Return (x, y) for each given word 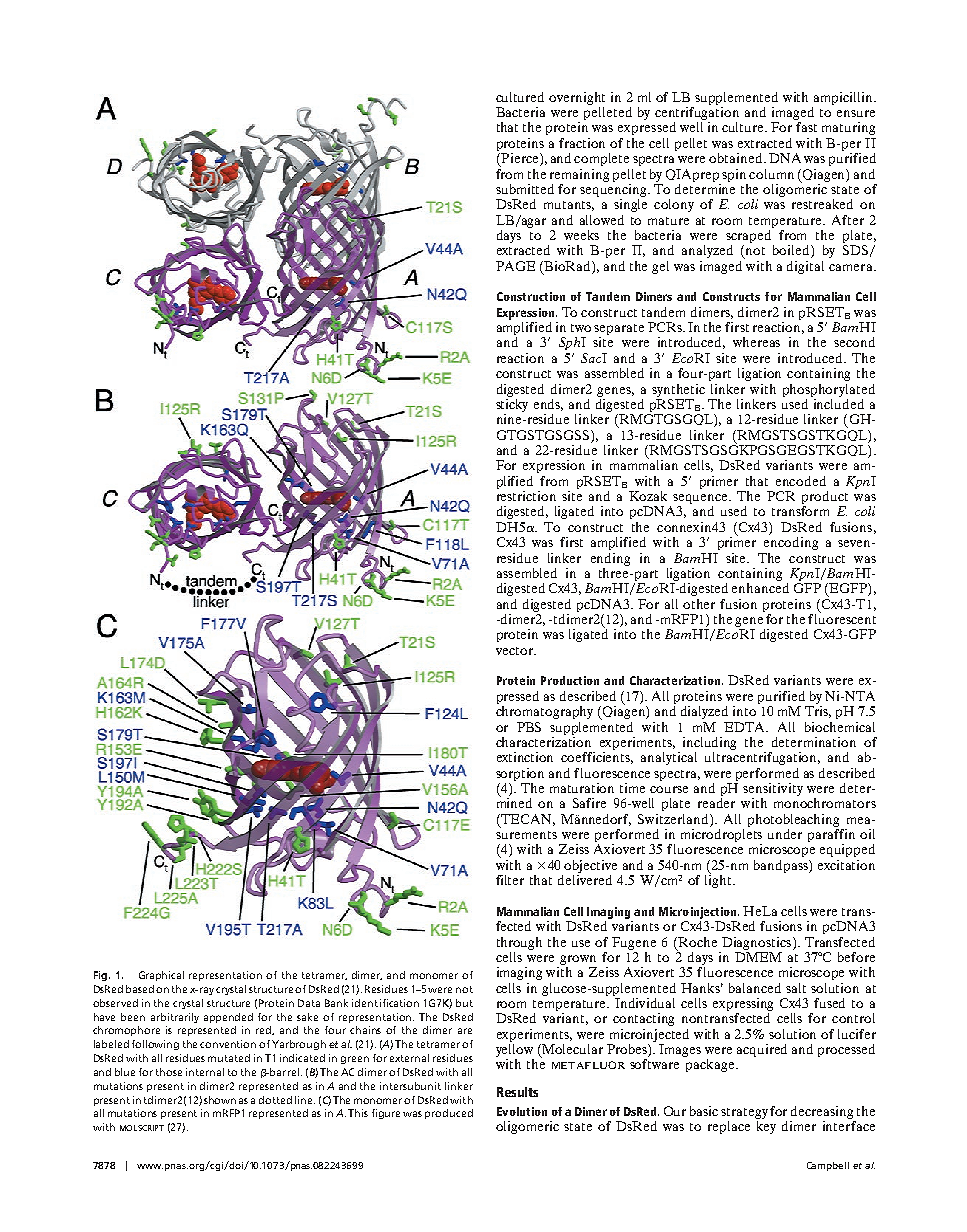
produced (449, 1114)
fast (806, 127)
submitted (525, 189)
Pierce (520, 159)
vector (515, 651)
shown (220, 1100)
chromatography (544, 712)
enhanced (760, 588)
